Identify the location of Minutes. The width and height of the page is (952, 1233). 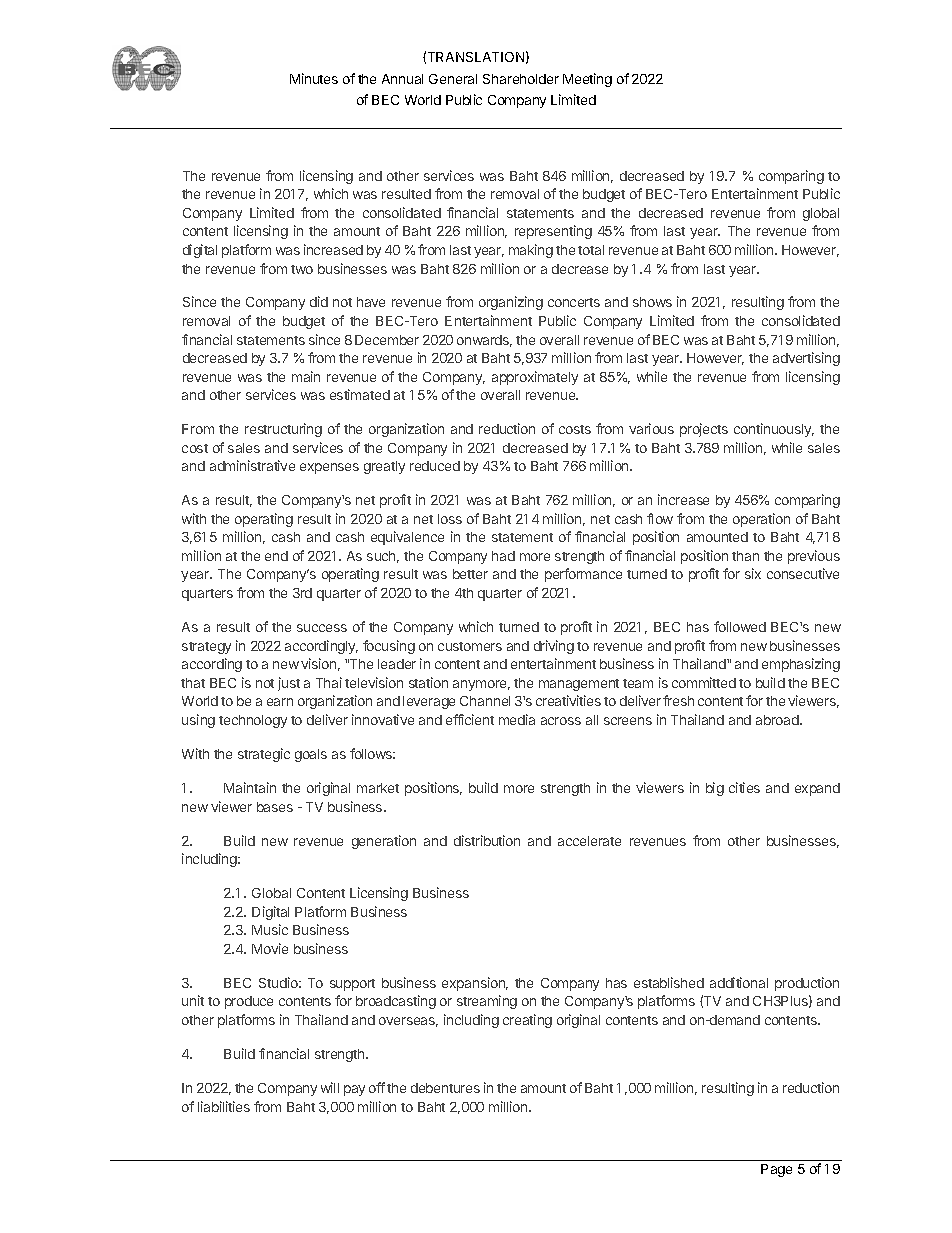
(314, 78).
